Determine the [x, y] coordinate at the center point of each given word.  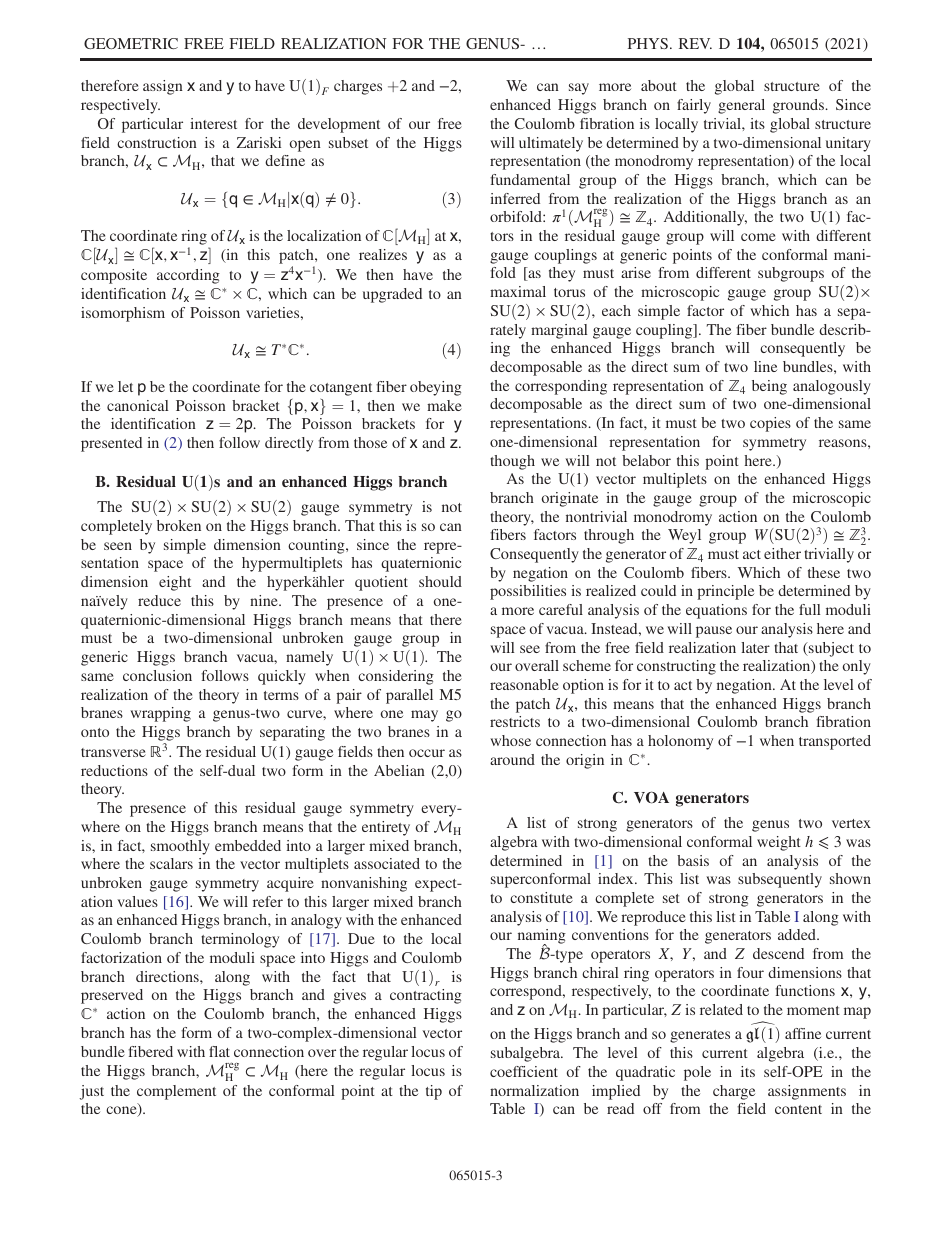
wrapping [160, 714]
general [741, 106]
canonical [137, 405]
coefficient [524, 1071]
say [579, 89]
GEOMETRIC [131, 43]
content [798, 1109]
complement [176, 1092]
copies [770, 424]
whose [510, 740]
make [444, 405]
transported [835, 742]
